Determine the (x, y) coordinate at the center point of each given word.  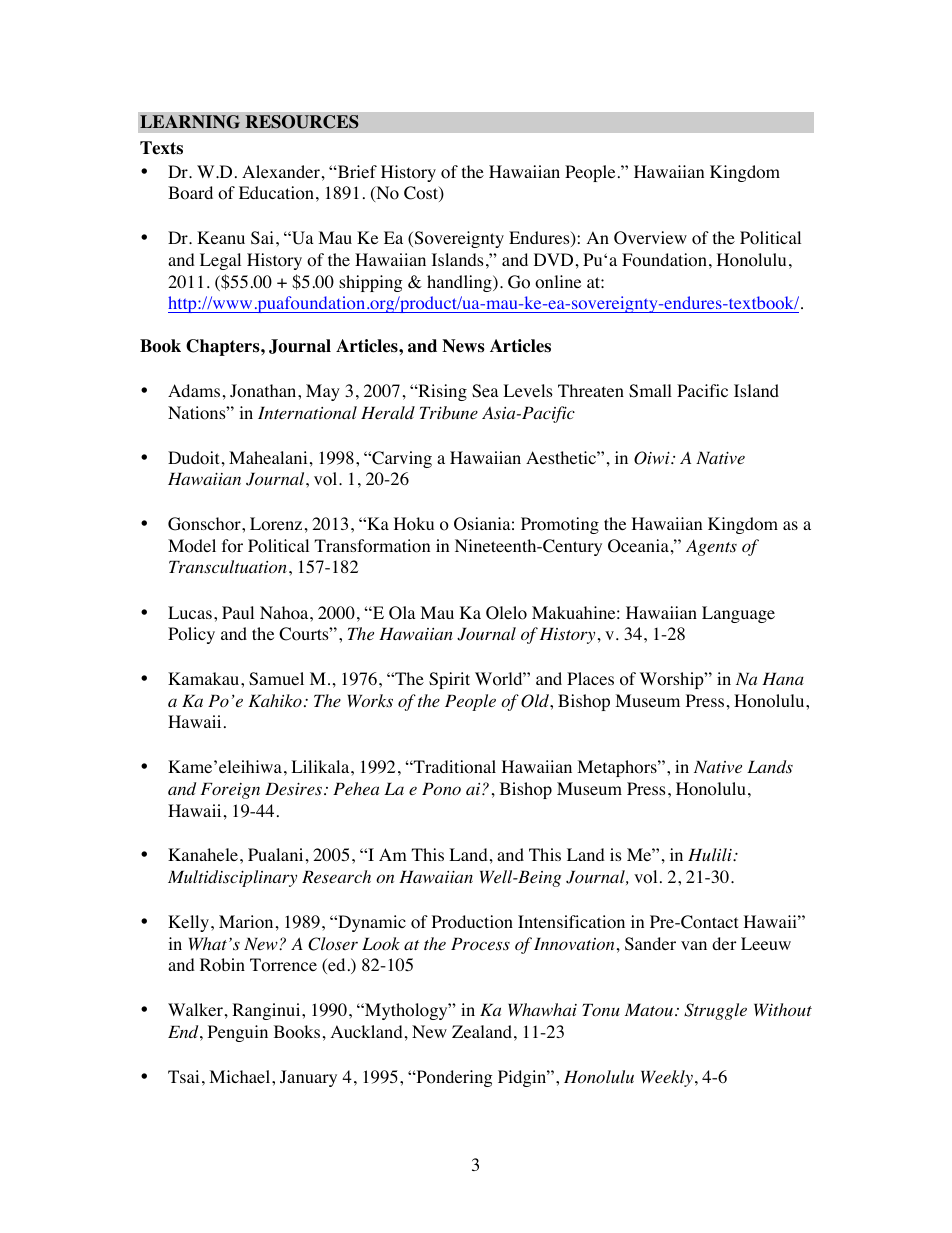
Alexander (281, 171)
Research (336, 877)
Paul (238, 612)
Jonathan (264, 391)
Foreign (230, 791)
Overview (650, 238)
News (463, 346)
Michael (241, 1076)
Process (480, 944)
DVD (553, 259)
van (694, 945)
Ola (402, 613)
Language (738, 614)
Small (650, 391)
